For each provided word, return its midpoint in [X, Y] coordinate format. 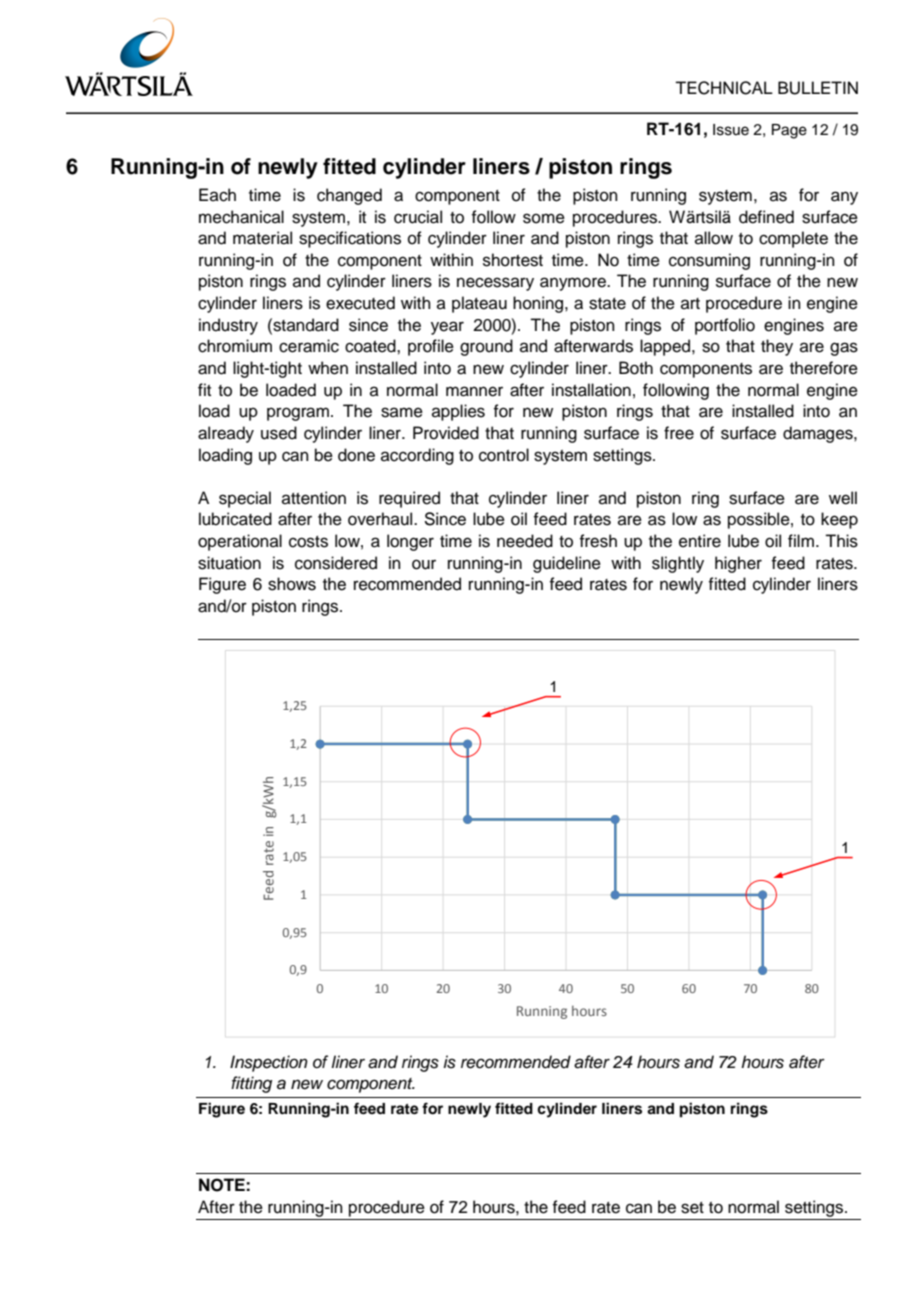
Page [789, 131]
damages [819, 434]
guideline [567, 564]
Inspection [269, 1063]
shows [292, 584]
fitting [251, 1084]
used [279, 433]
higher [738, 564]
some [544, 218]
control [504, 455]
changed [349, 196]
